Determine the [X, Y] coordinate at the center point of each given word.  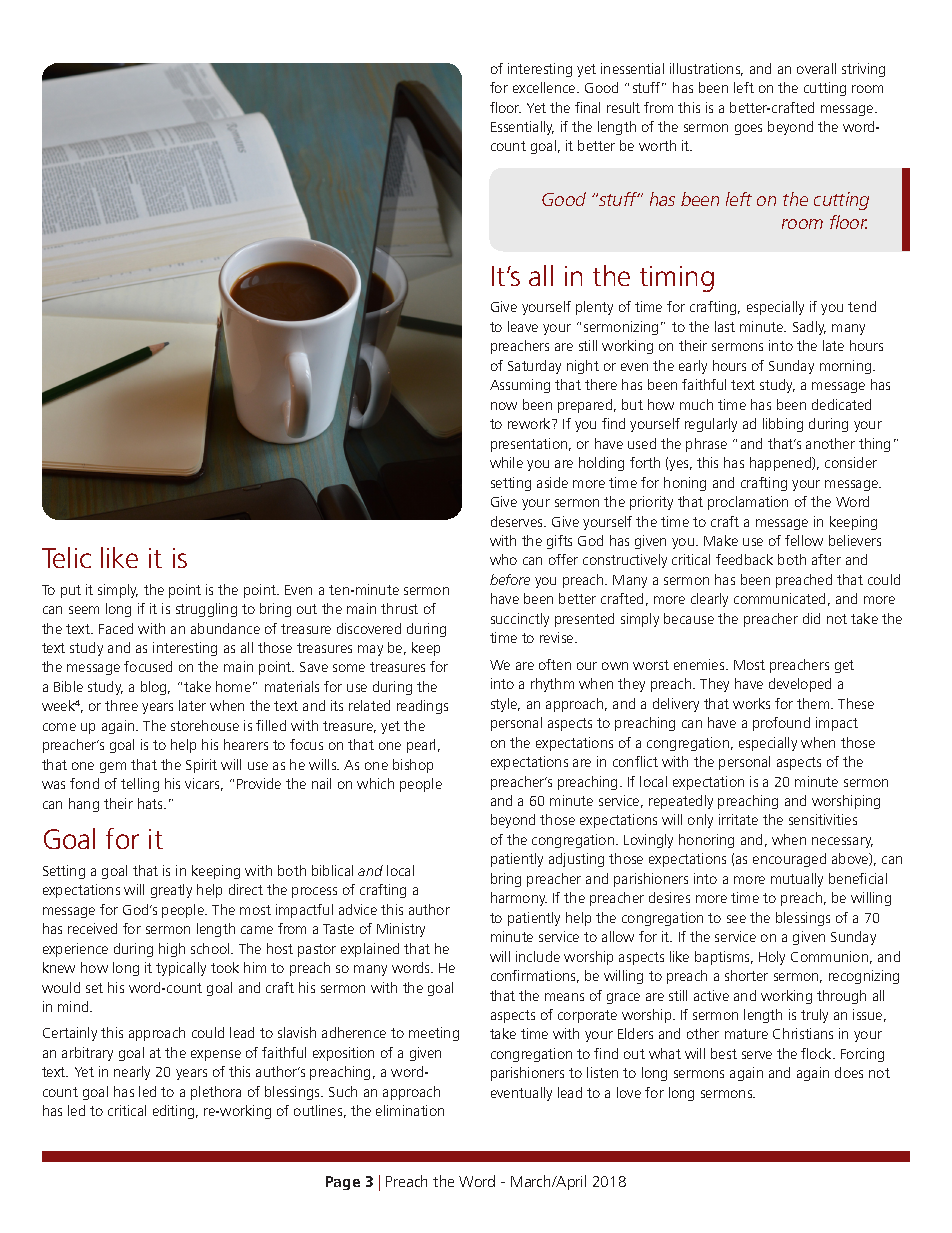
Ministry [401, 930]
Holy [772, 958]
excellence [545, 87]
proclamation [748, 503]
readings [422, 707]
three [121, 705]
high [172, 950]
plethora [216, 1093]
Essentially [522, 128]
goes [748, 129]
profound [781, 724]
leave [523, 326]
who [503, 559]
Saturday [534, 367]
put [71, 591]
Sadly [809, 328]
